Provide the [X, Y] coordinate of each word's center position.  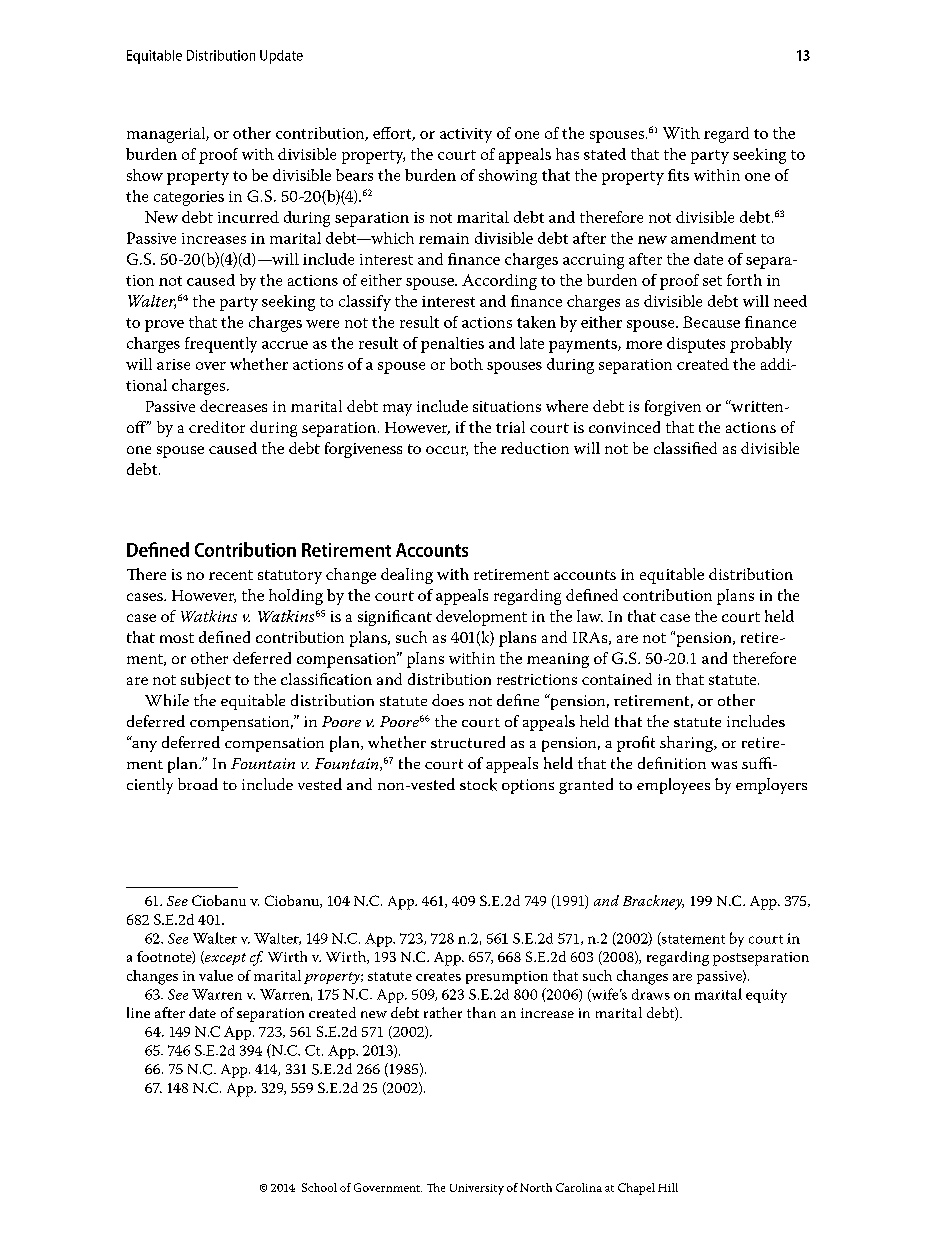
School [319, 1187]
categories [189, 198]
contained [617, 679]
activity [466, 135]
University [477, 1189]
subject [206, 681]
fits [678, 175]
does [448, 700]
